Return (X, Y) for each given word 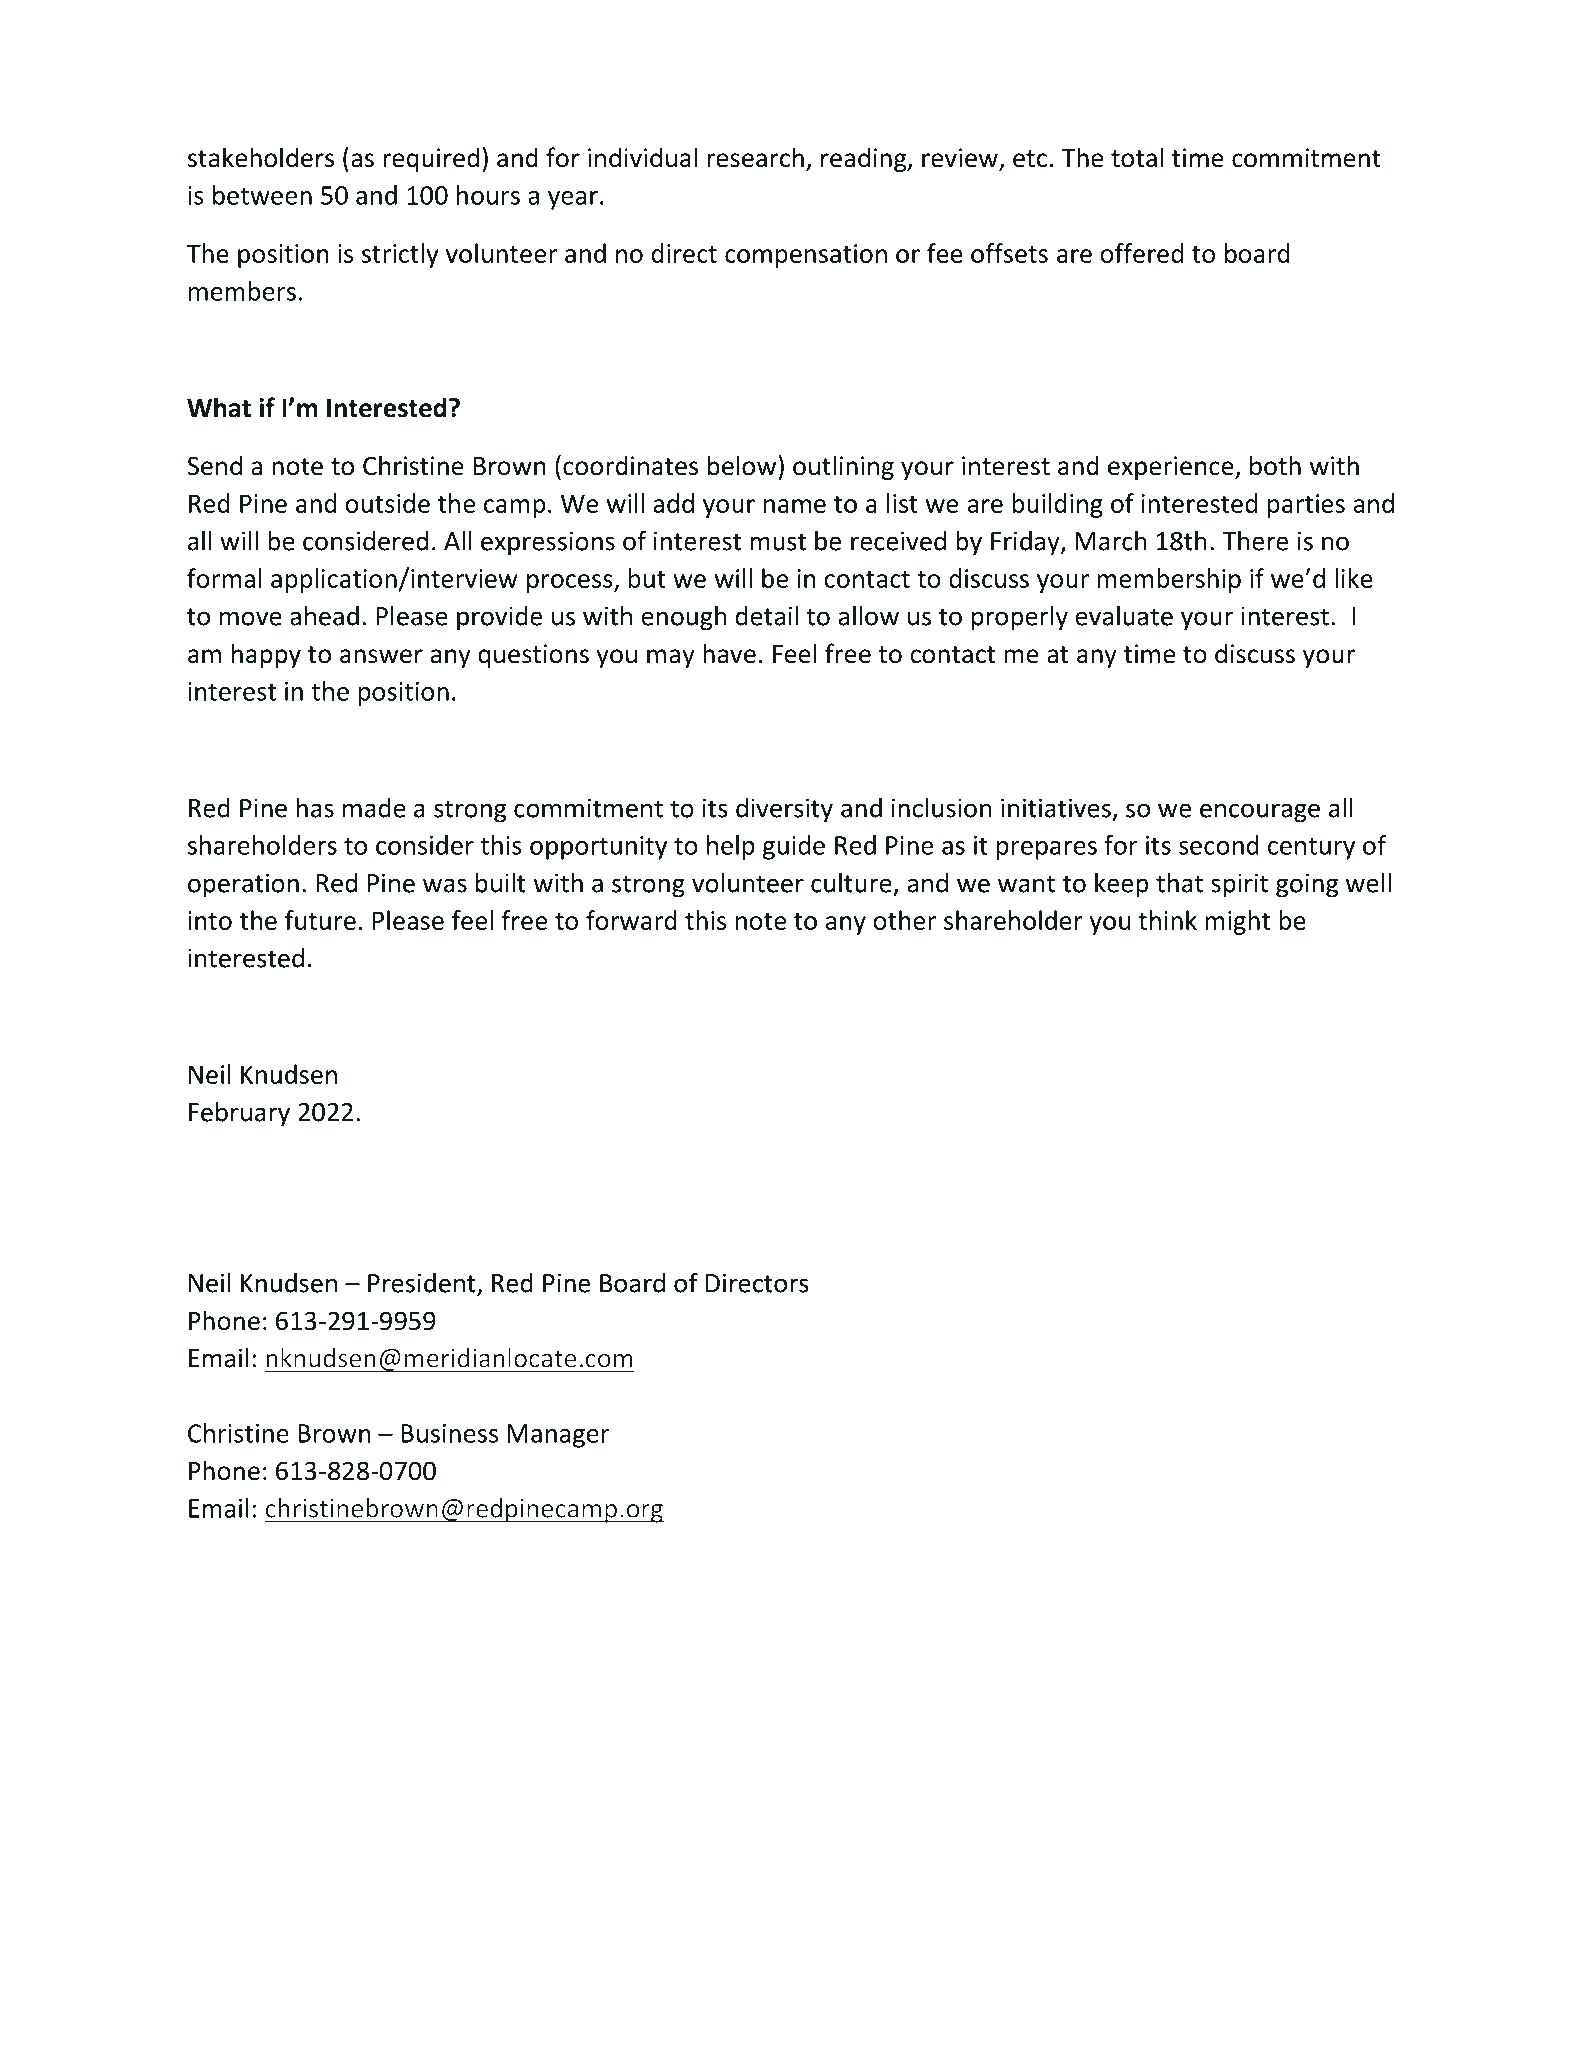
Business (449, 1433)
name (795, 506)
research (755, 157)
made (374, 808)
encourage (1260, 813)
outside (387, 503)
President (423, 1284)
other (904, 920)
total (1137, 157)
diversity (784, 810)
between (262, 195)
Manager (558, 1436)
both (1275, 465)
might (1237, 922)
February (239, 1114)
